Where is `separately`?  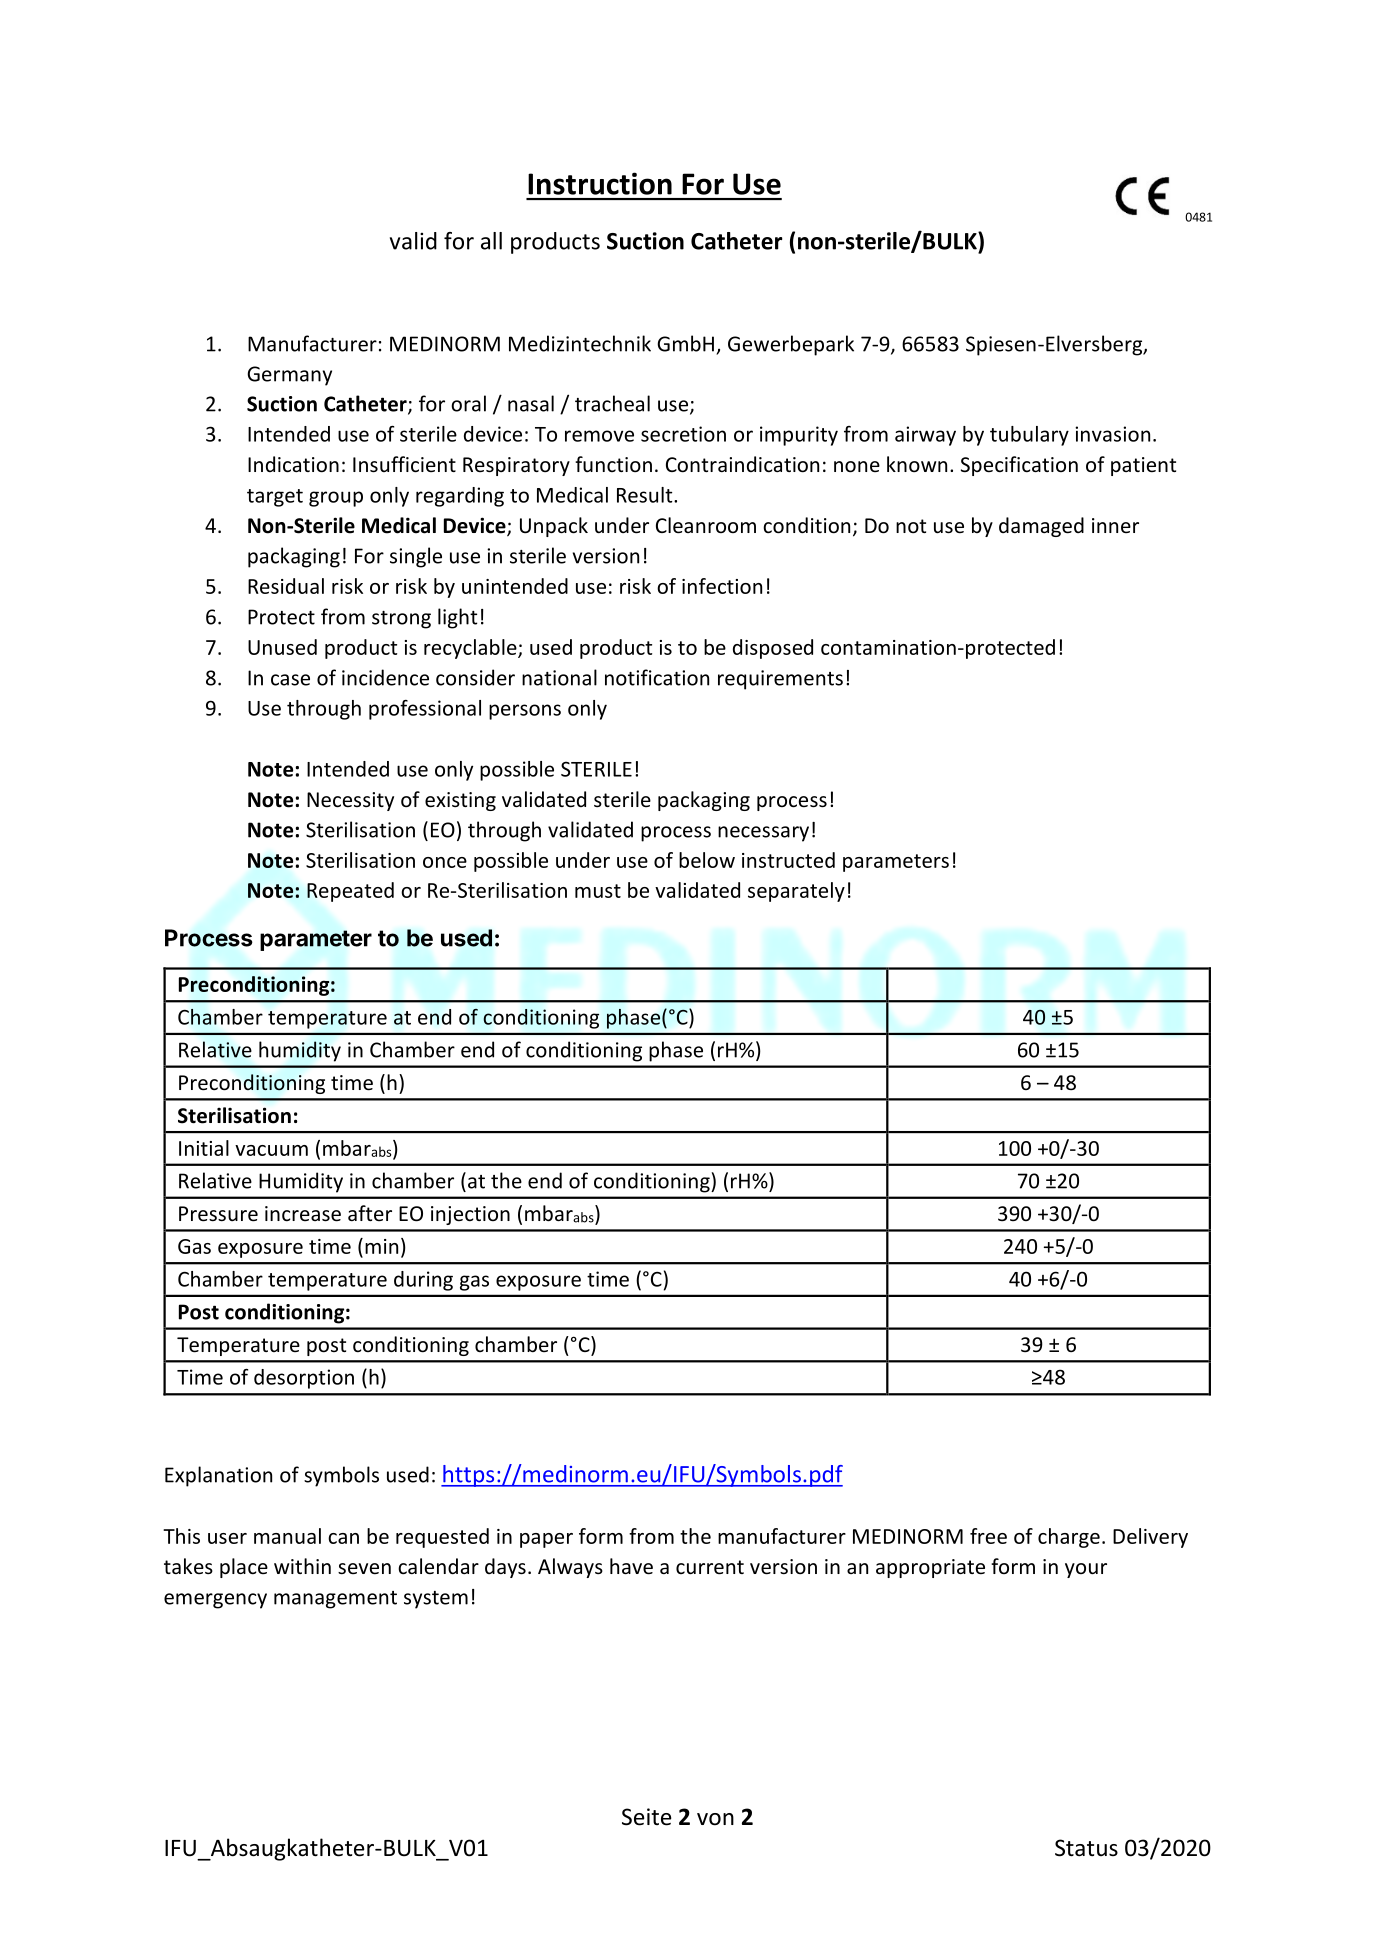 separately is located at coordinates (796, 892).
